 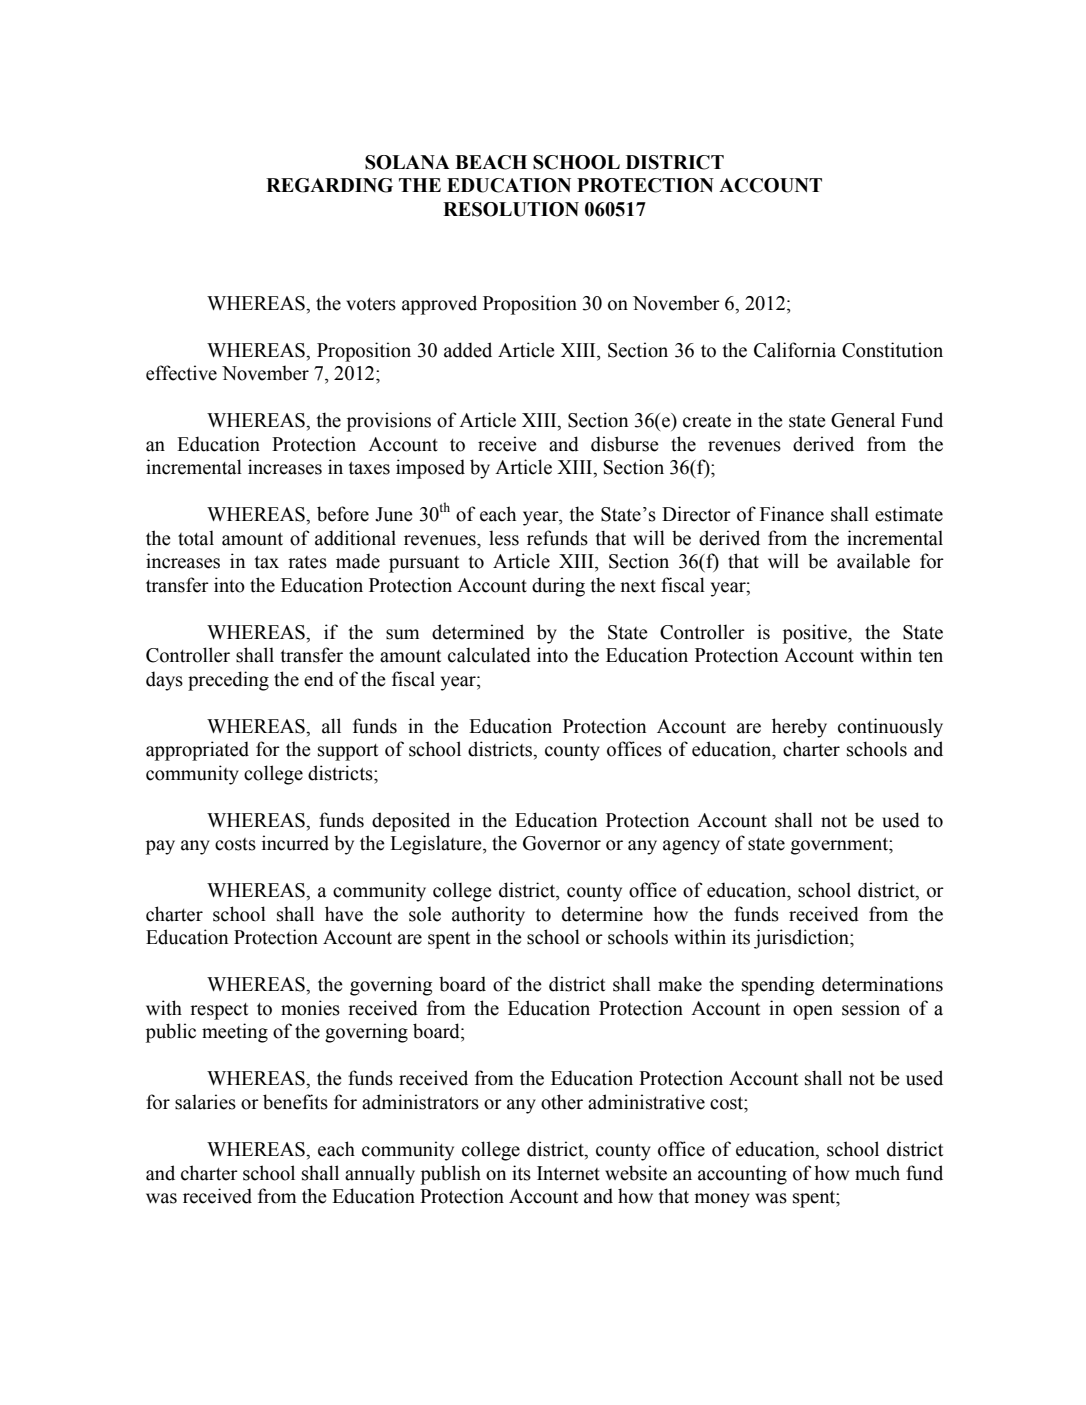 I want to click on benefits, so click(x=295, y=1102).
